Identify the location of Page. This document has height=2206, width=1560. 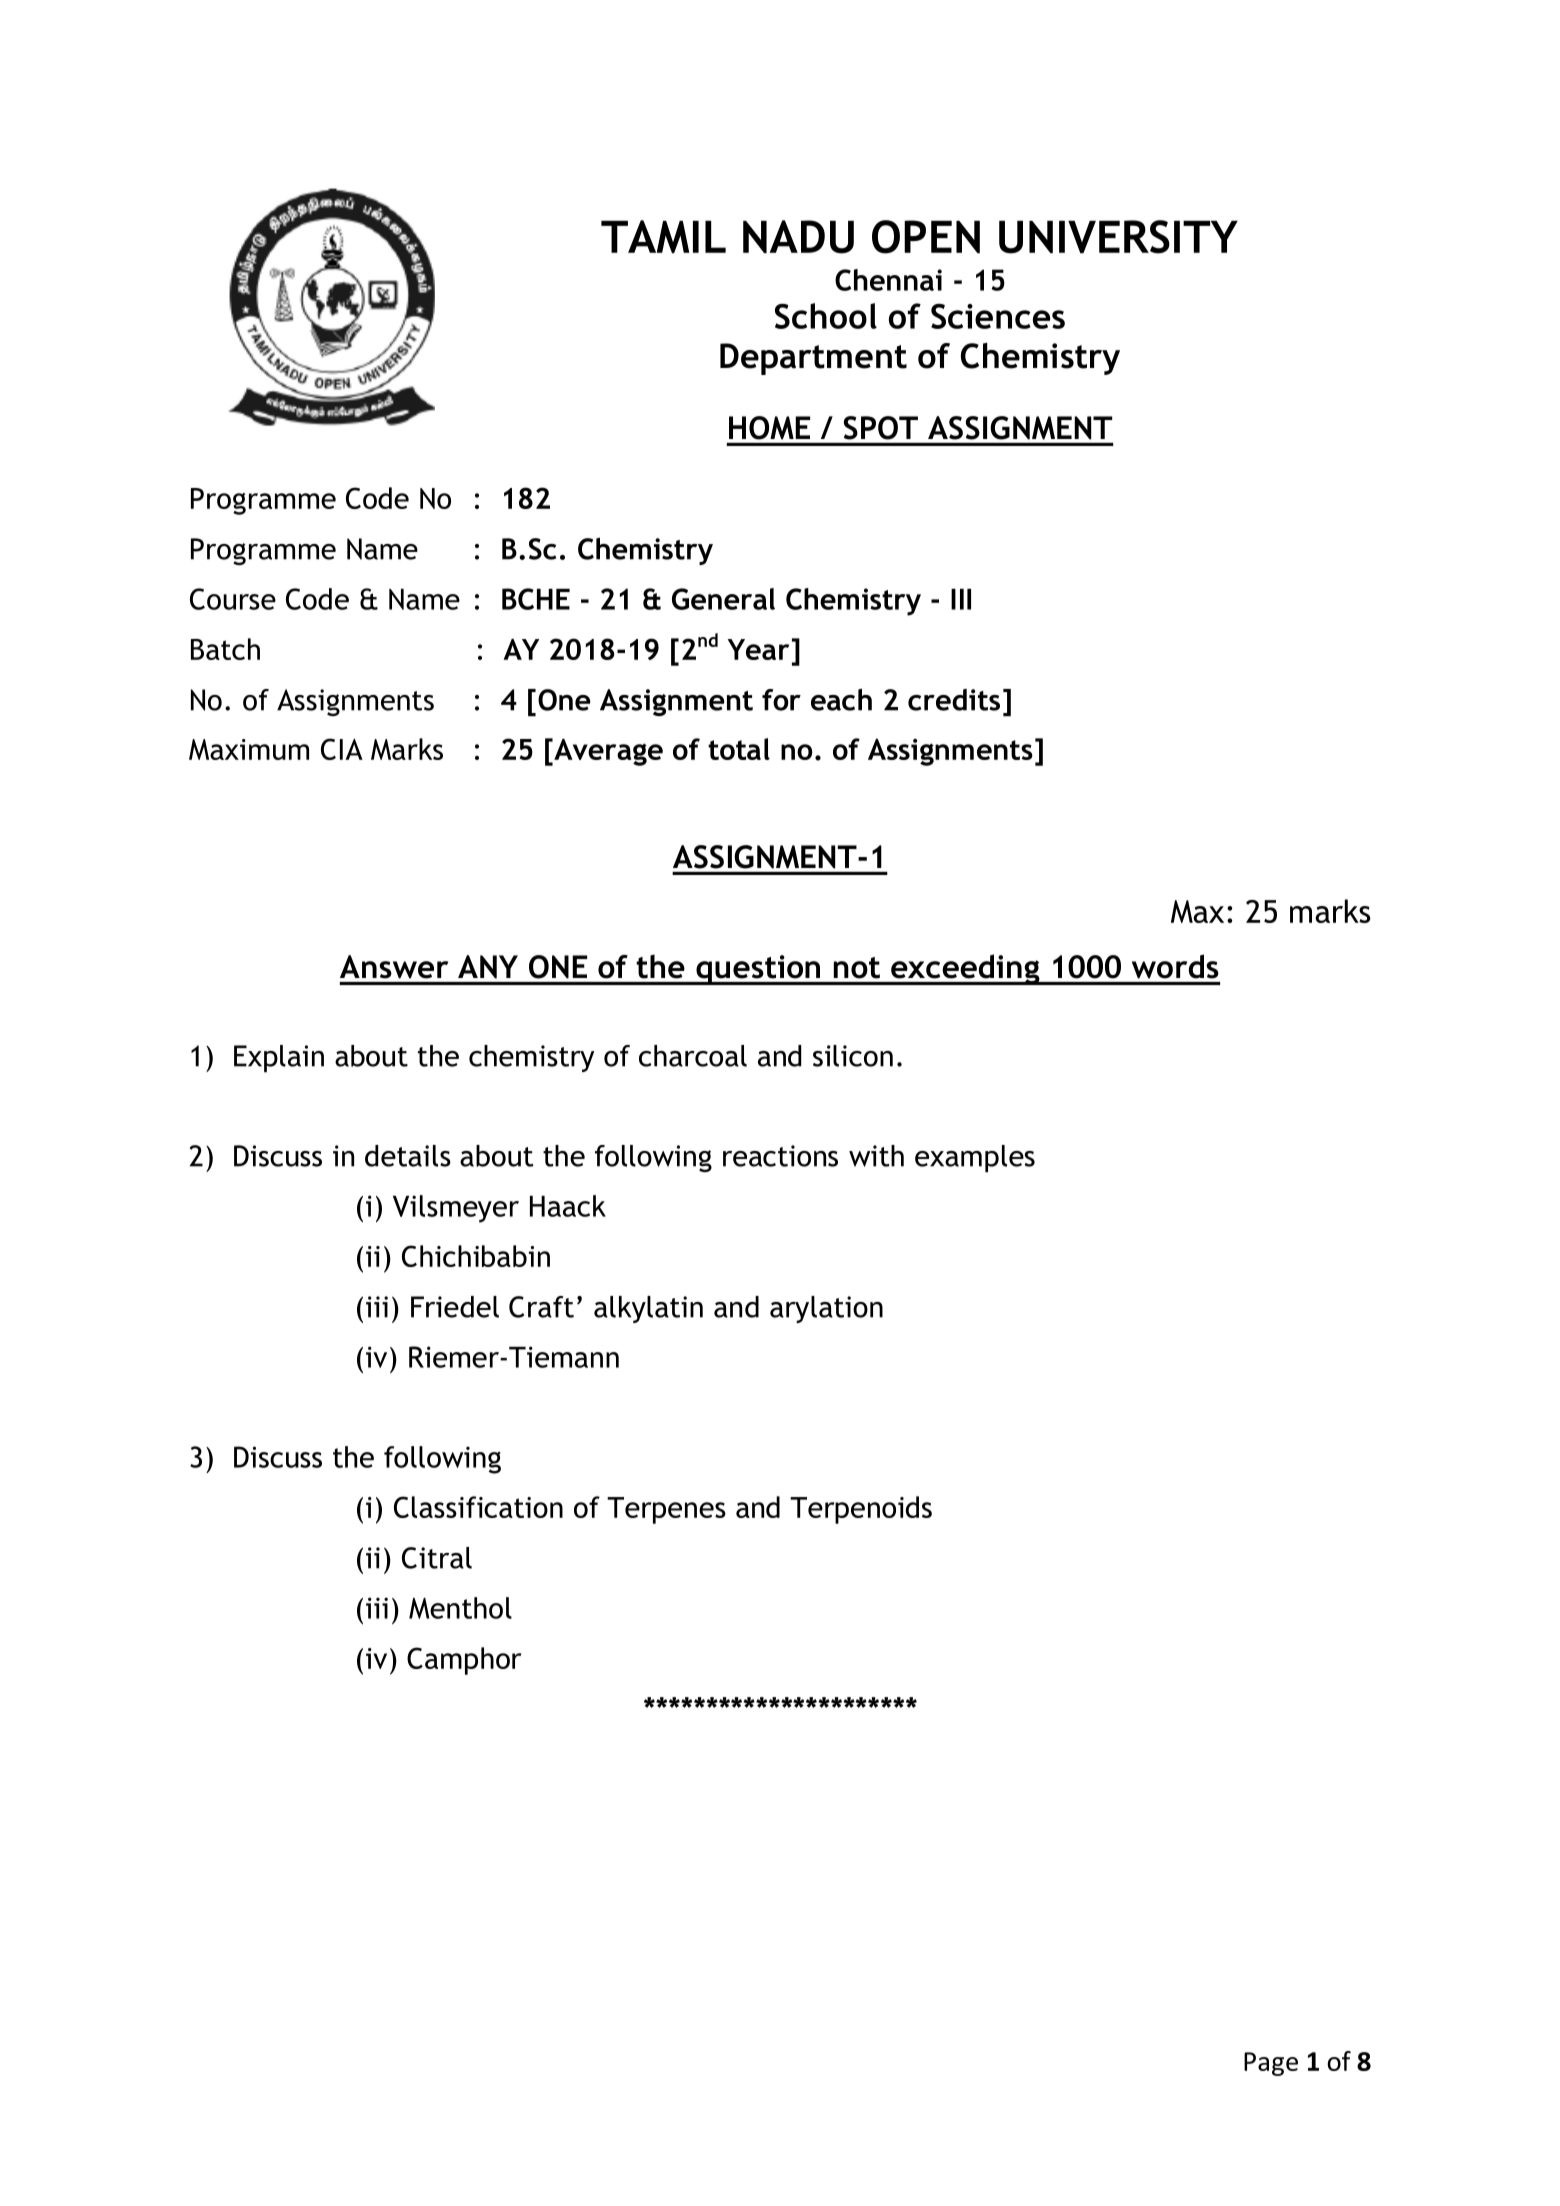
(1271, 2064).
